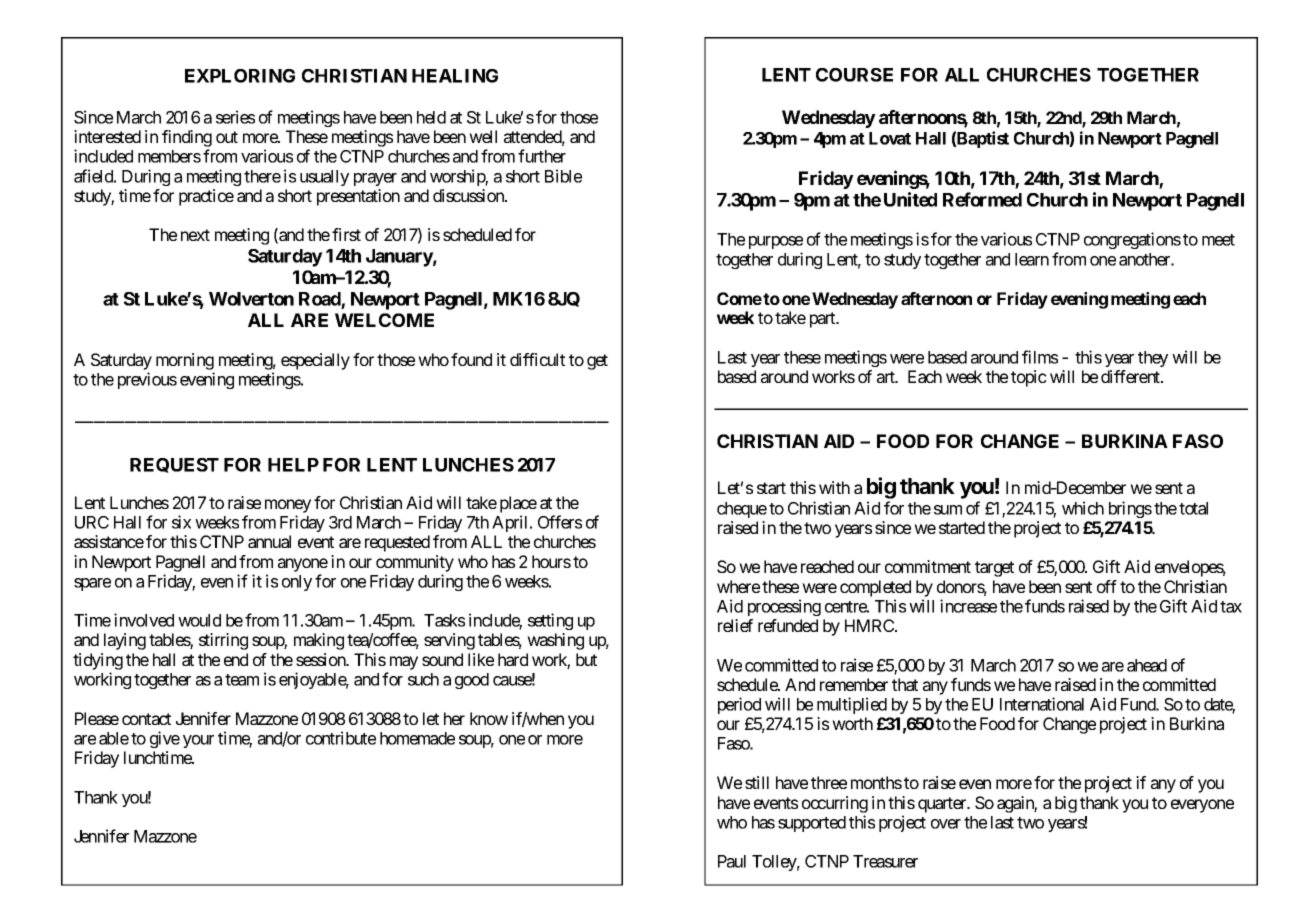  Describe the element at coordinates (982, 199) in the image. I see `Reformed` at that location.
